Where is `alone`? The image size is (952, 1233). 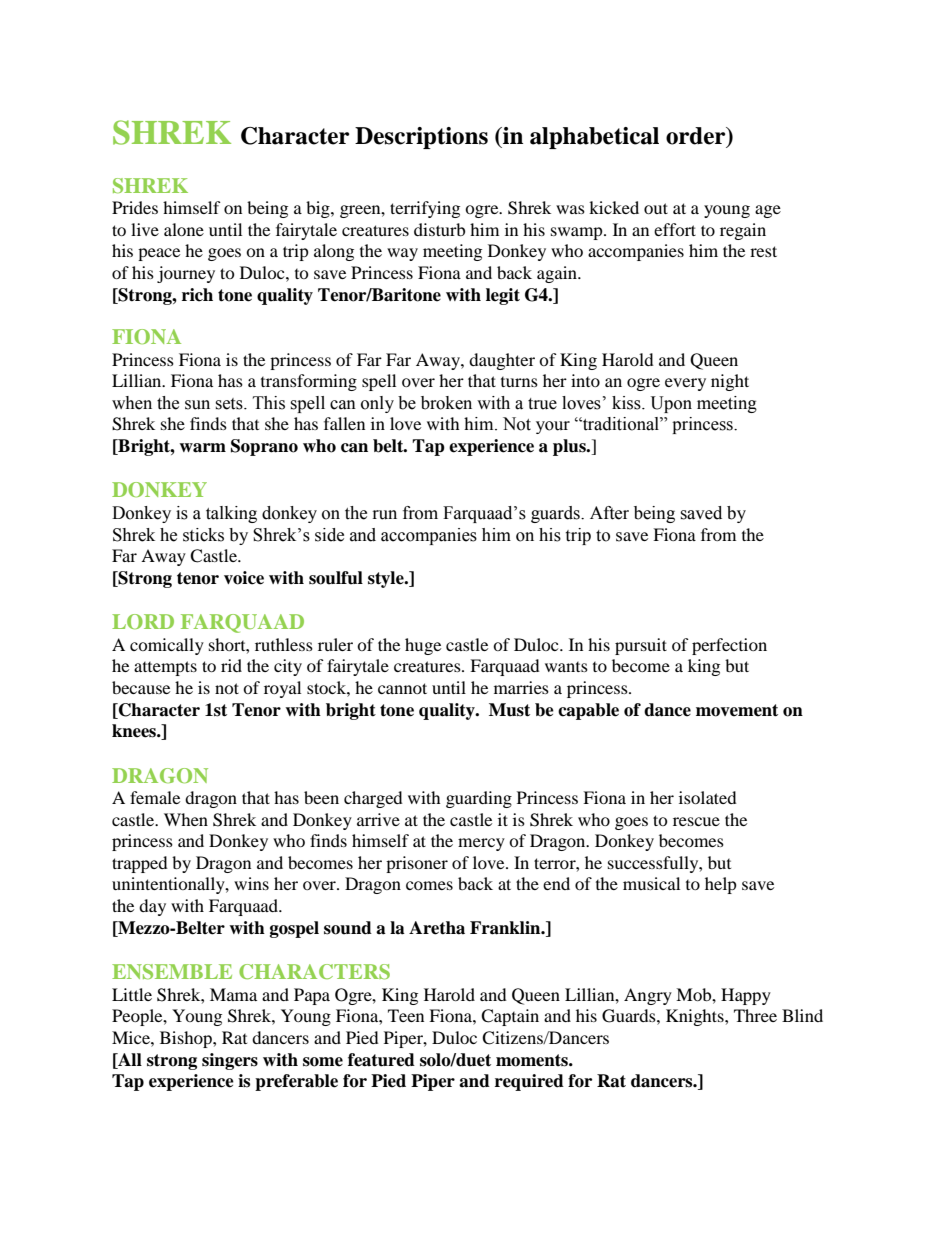
alone is located at coordinates (184, 229).
